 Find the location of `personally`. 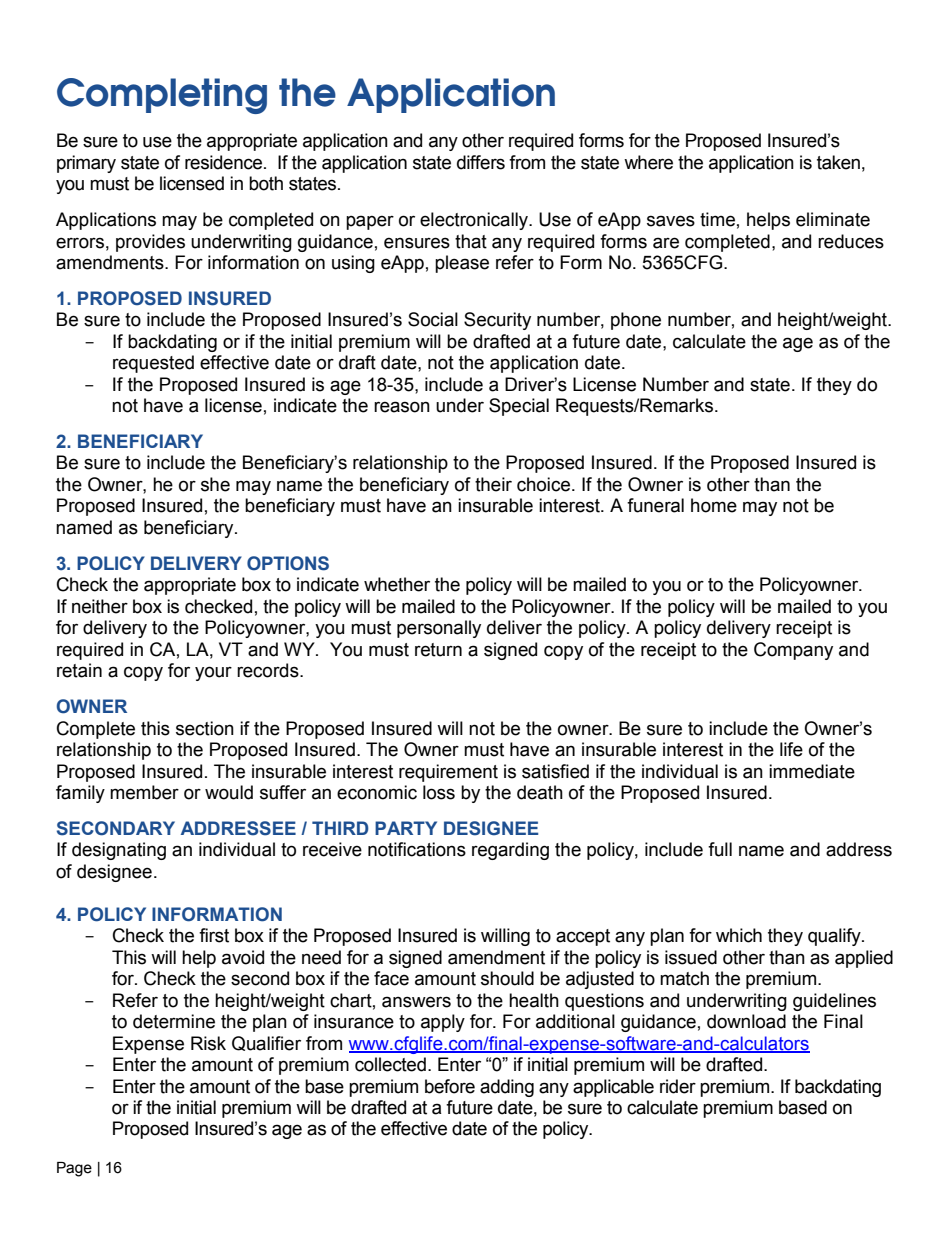

personally is located at coordinates (439, 629).
